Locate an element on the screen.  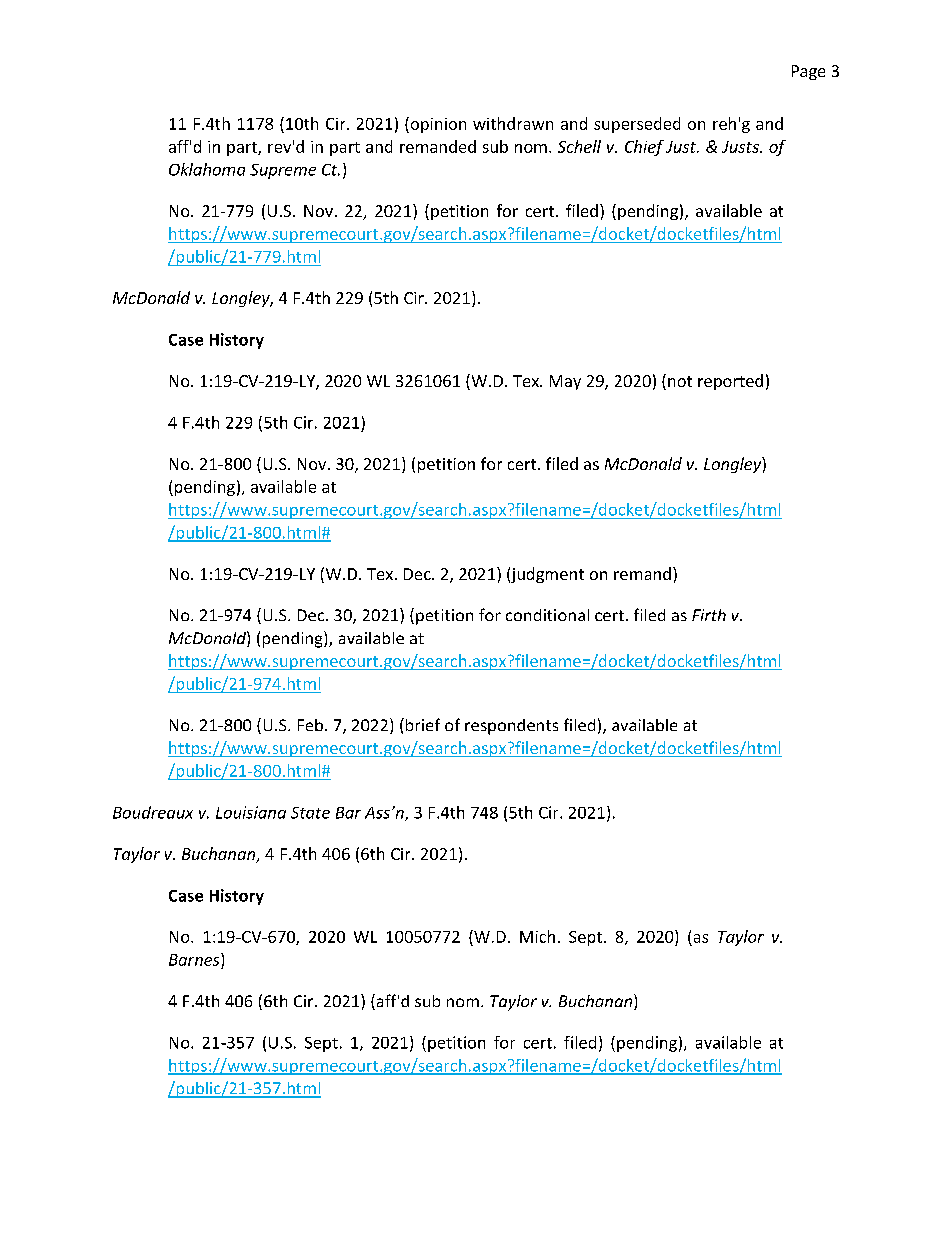
Mich is located at coordinates (537, 936).
